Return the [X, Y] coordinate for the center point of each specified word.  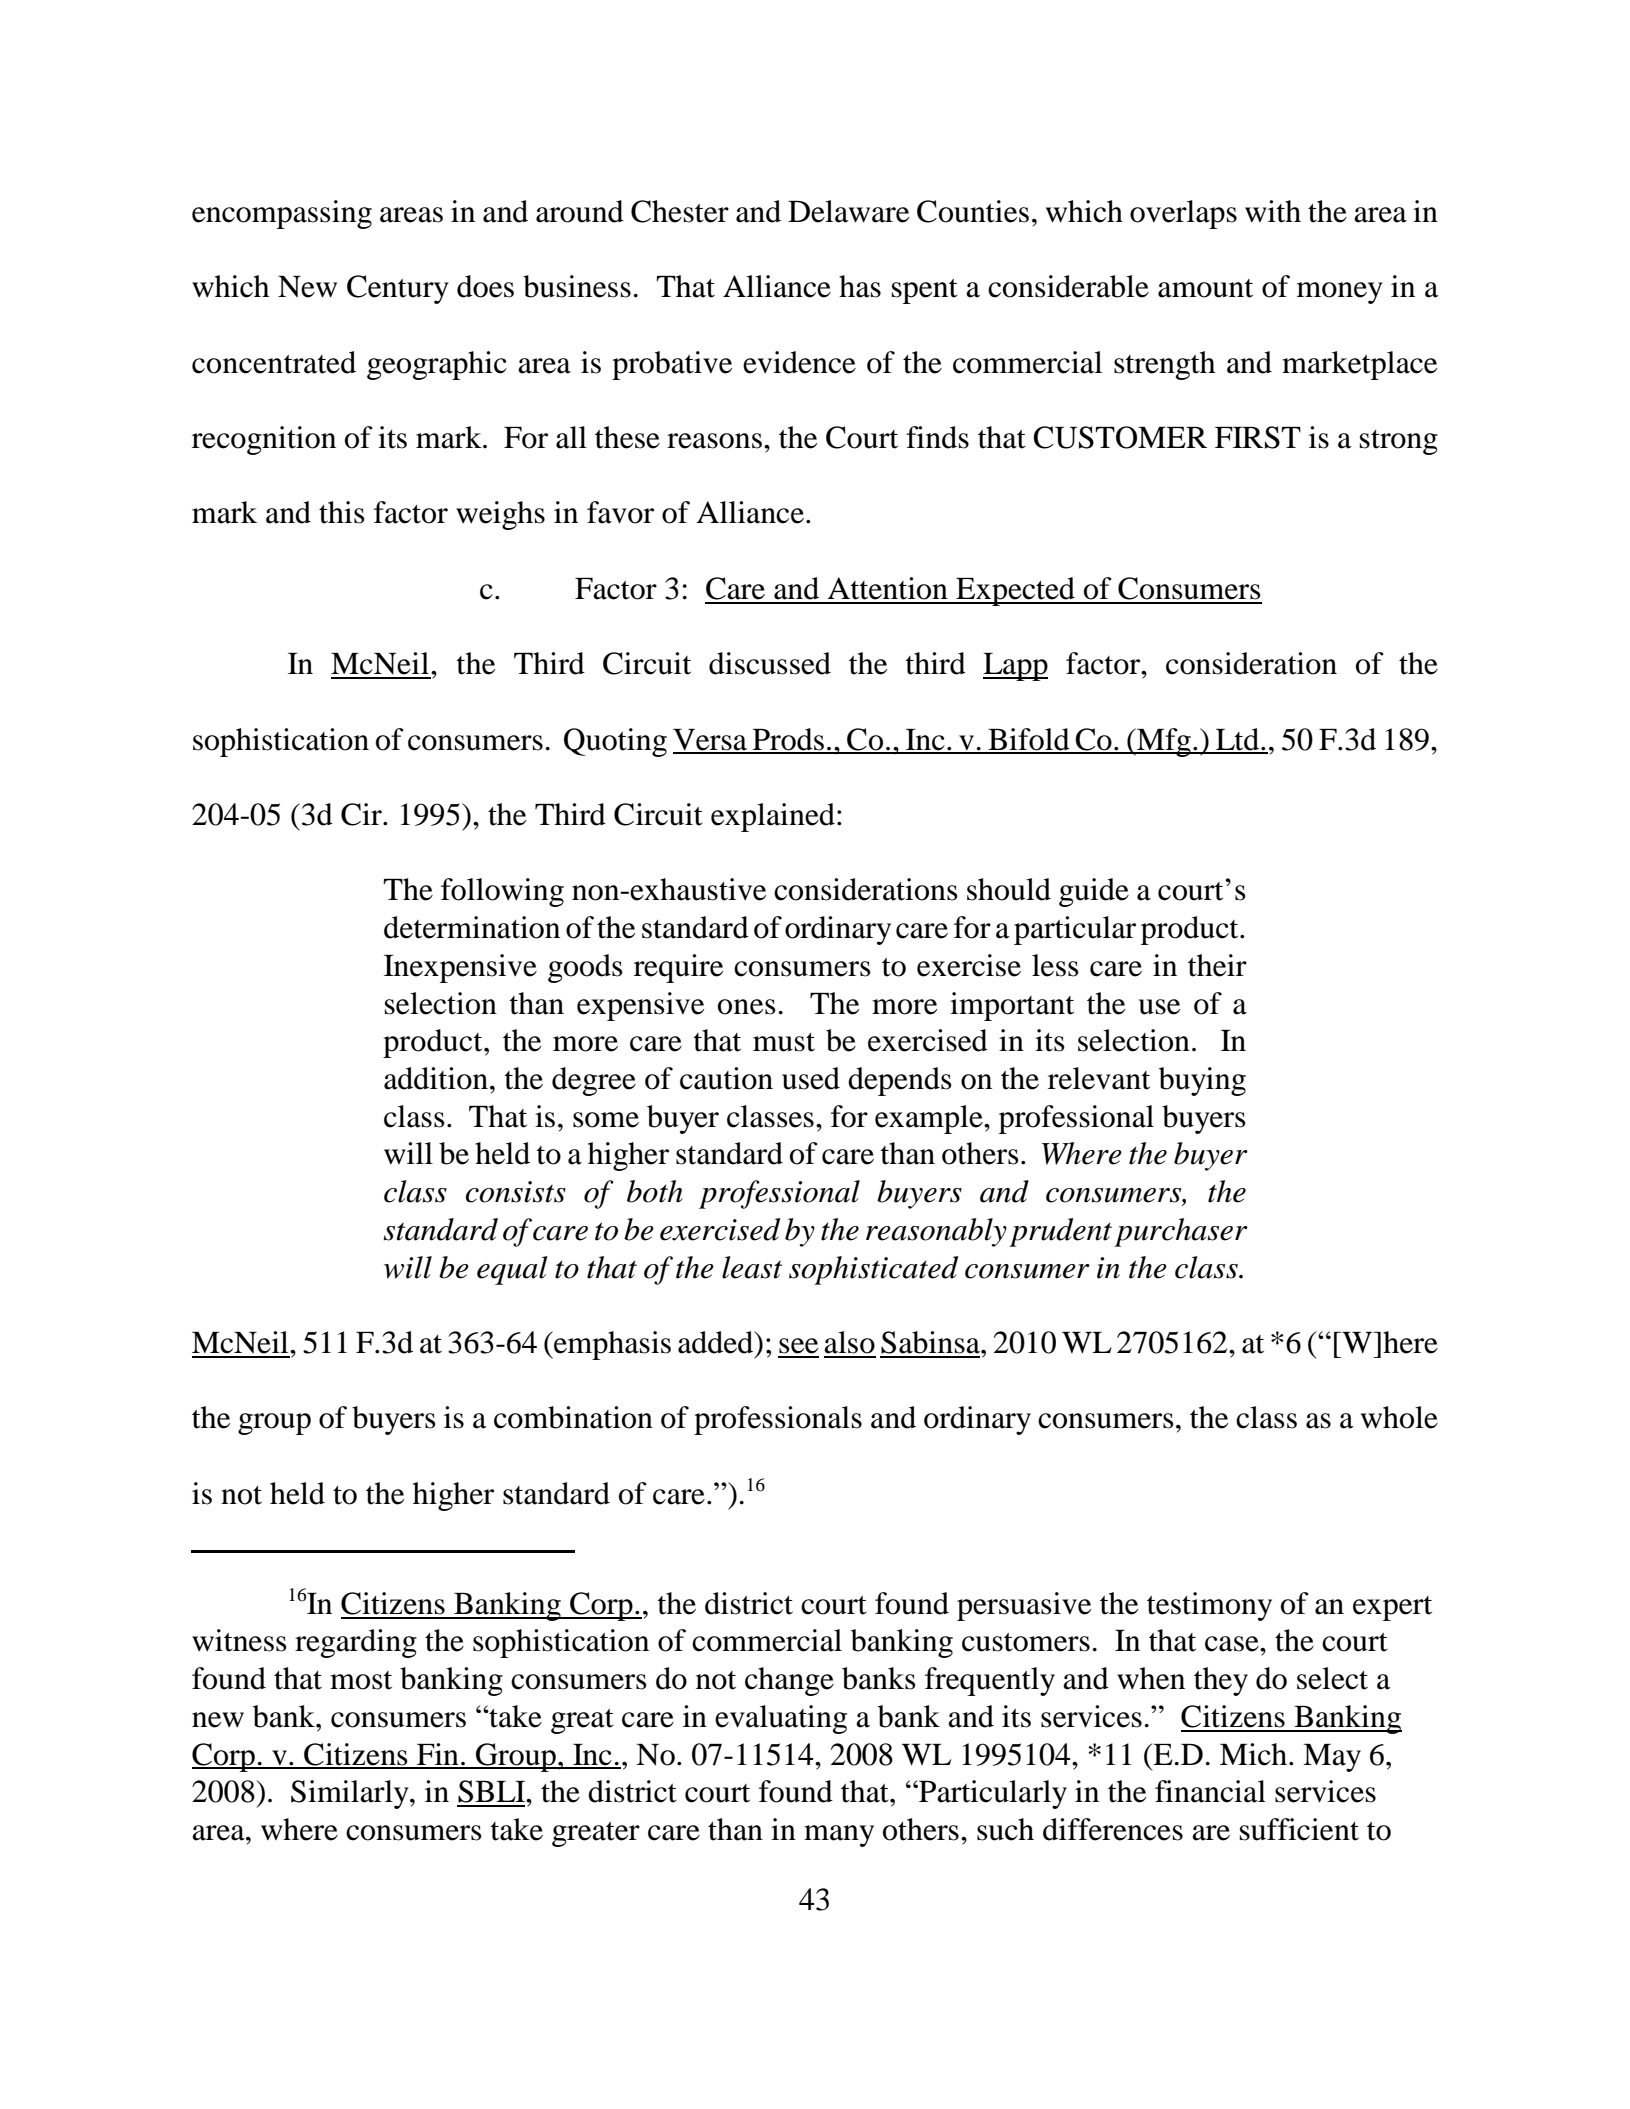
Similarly [351, 1794]
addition [436, 1078]
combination [573, 1417]
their [1217, 965]
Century [398, 289]
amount [1205, 288]
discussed [770, 663]
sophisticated [873, 1270]
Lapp [1015, 667]
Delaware [848, 211]
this [342, 512]
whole [1399, 1417]
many [839, 1836]
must [784, 1042]
